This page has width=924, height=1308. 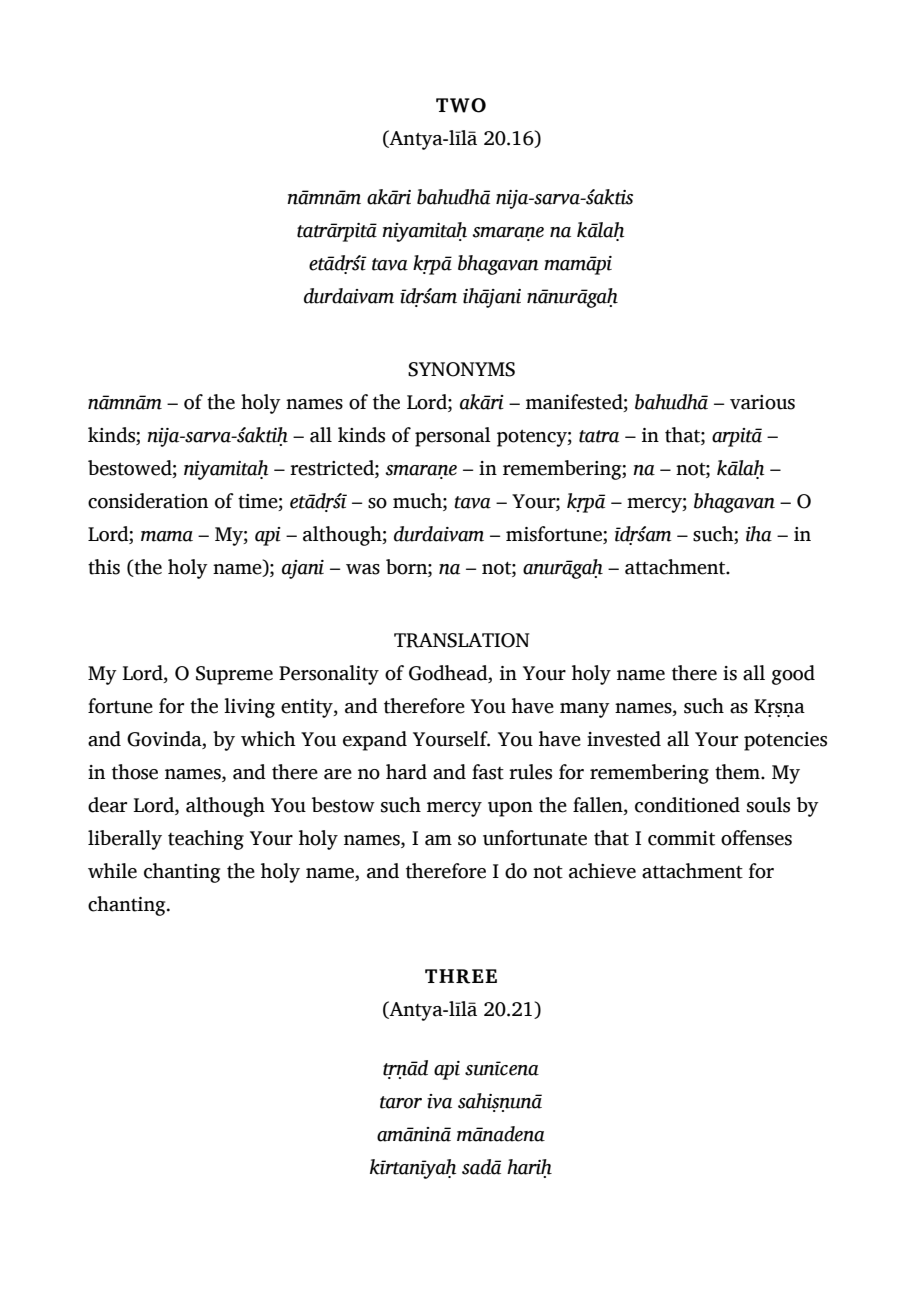 I want to click on SYNONYMS, so click(x=461, y=369).
